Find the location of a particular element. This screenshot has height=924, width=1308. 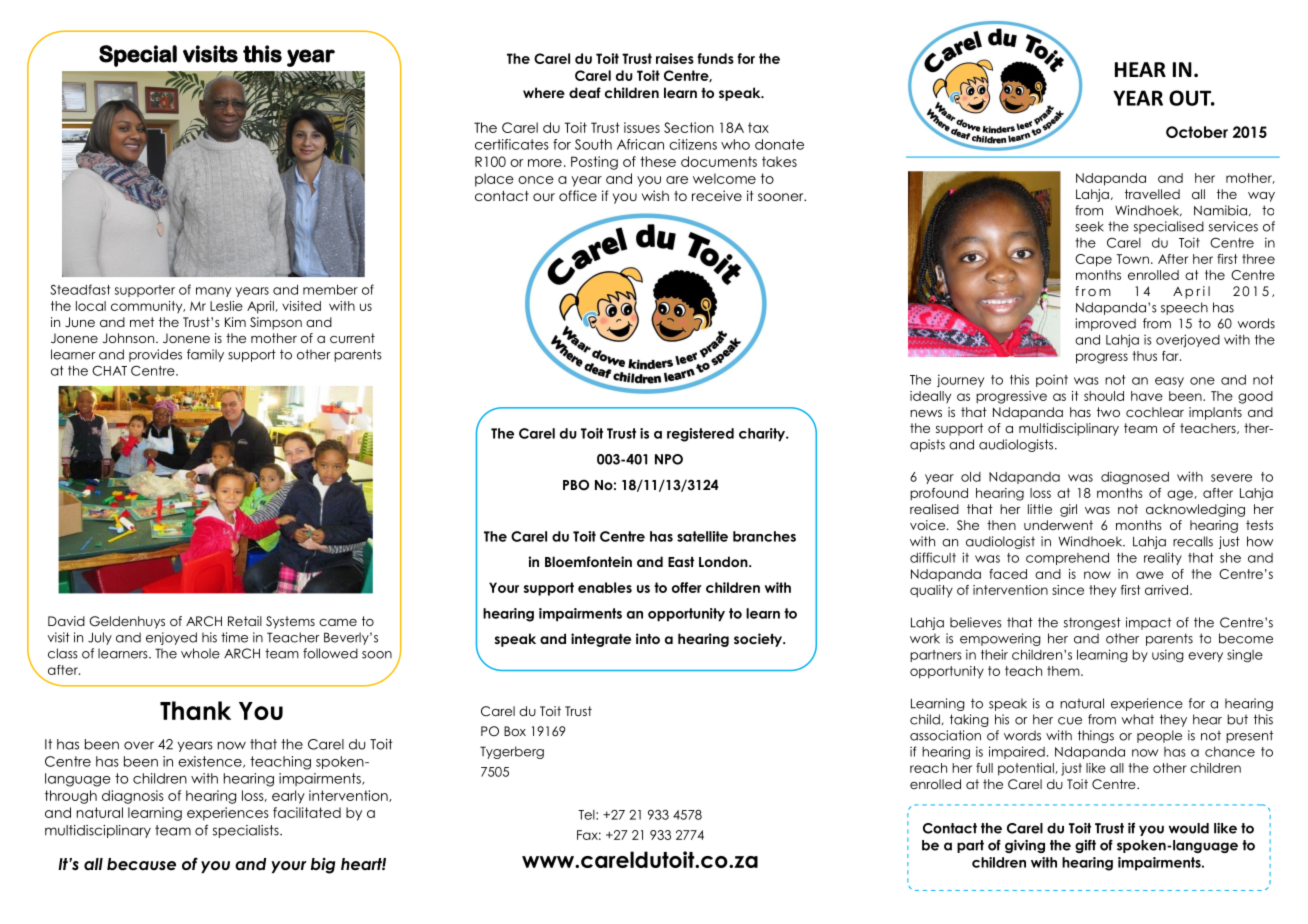

because is located at coordinates (141, 864).
